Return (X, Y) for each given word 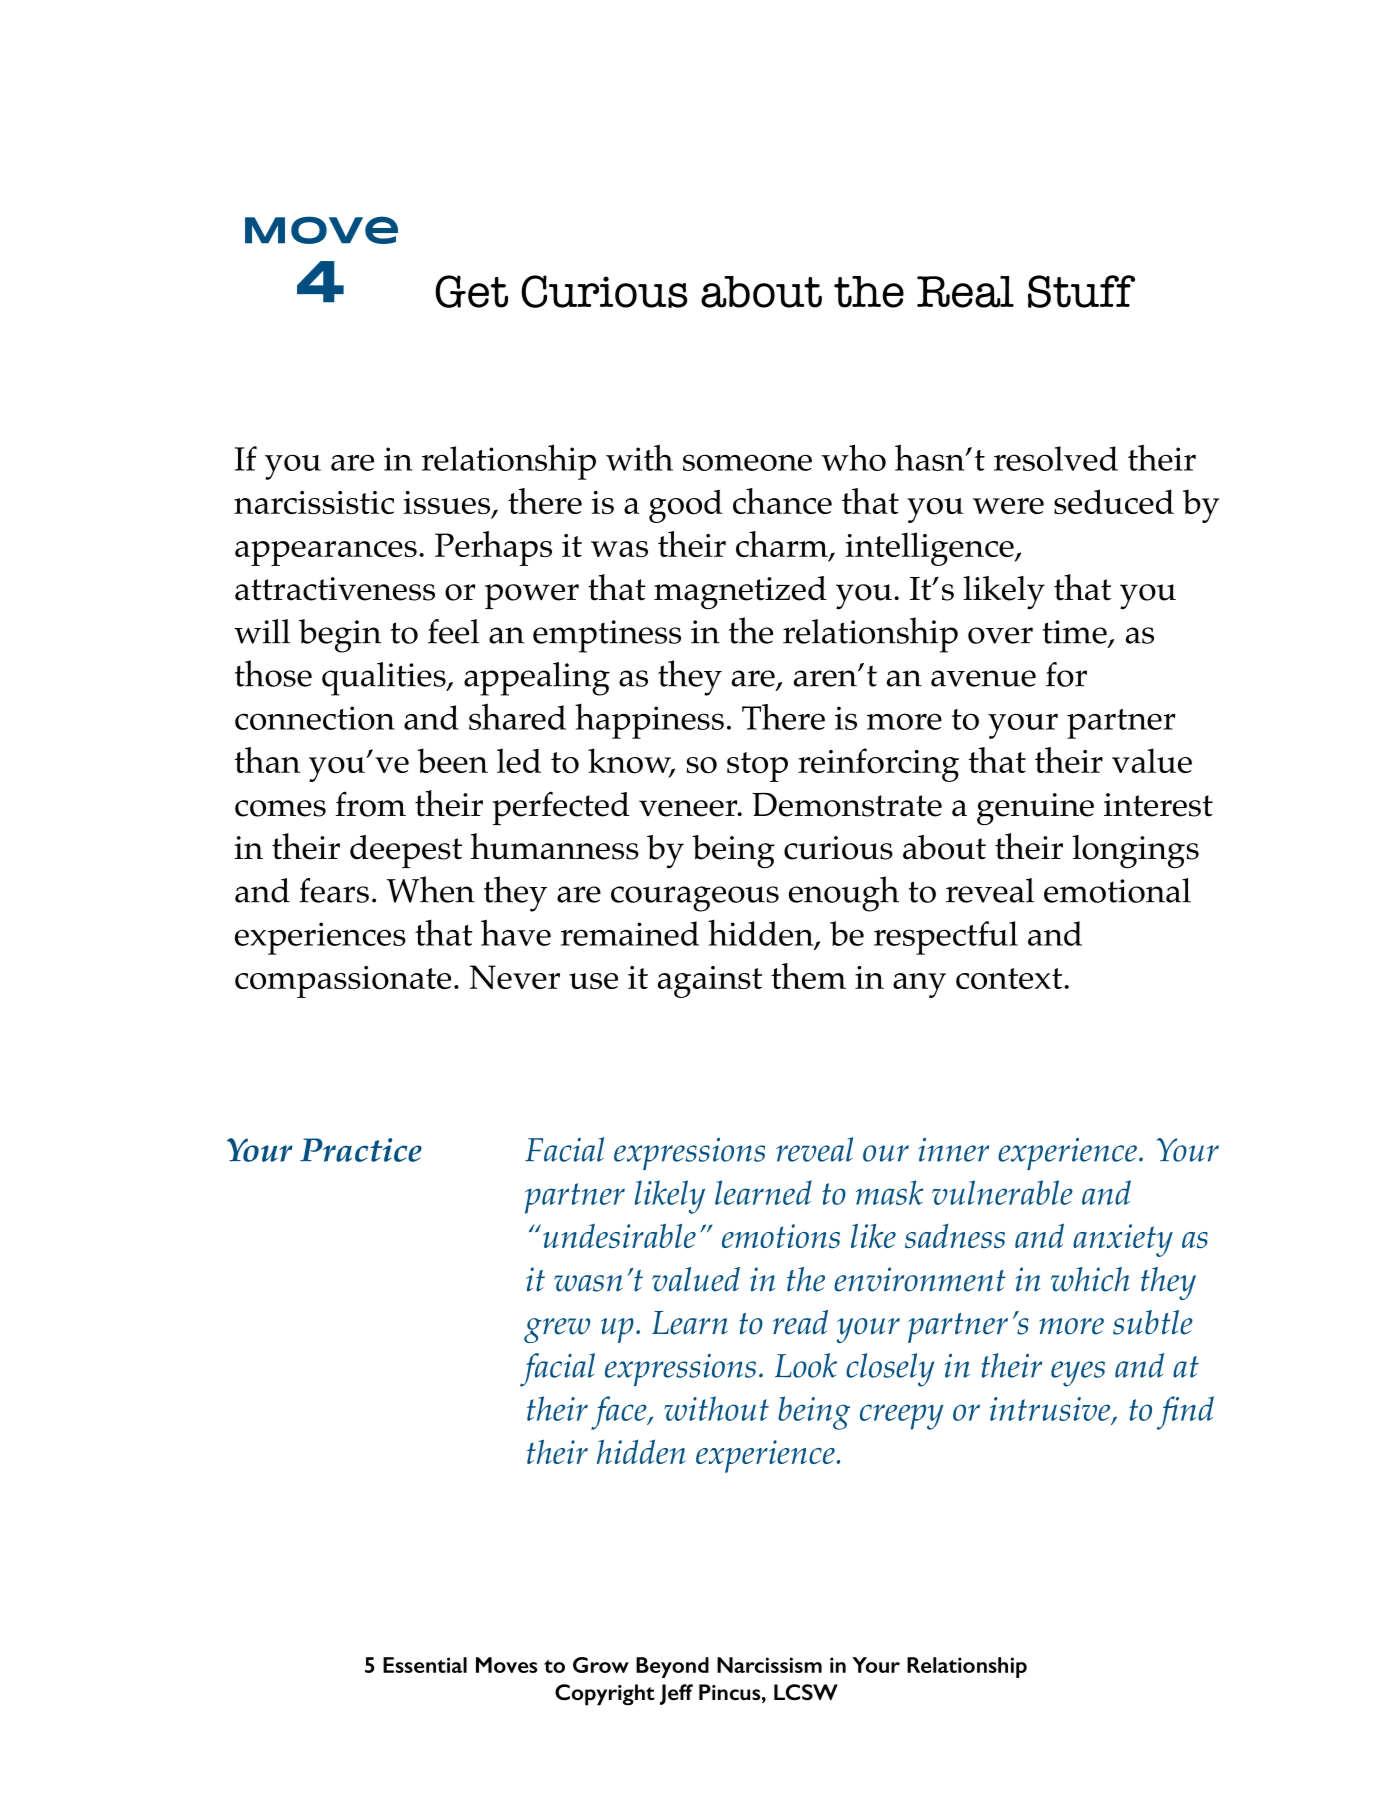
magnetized (740, 592)
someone (747, 462)
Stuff (1081, 291)
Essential (425, 1665)
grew (557, 1330)
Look (806, 1365)
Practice (361, 1150)
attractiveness (335, 589)
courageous (695, 899)
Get (471, 291)
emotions (781, 1236)
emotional (1117, 890)
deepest (406, 851)
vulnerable (1002, 1192)
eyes (1078, 1374)
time (1074, 632)
